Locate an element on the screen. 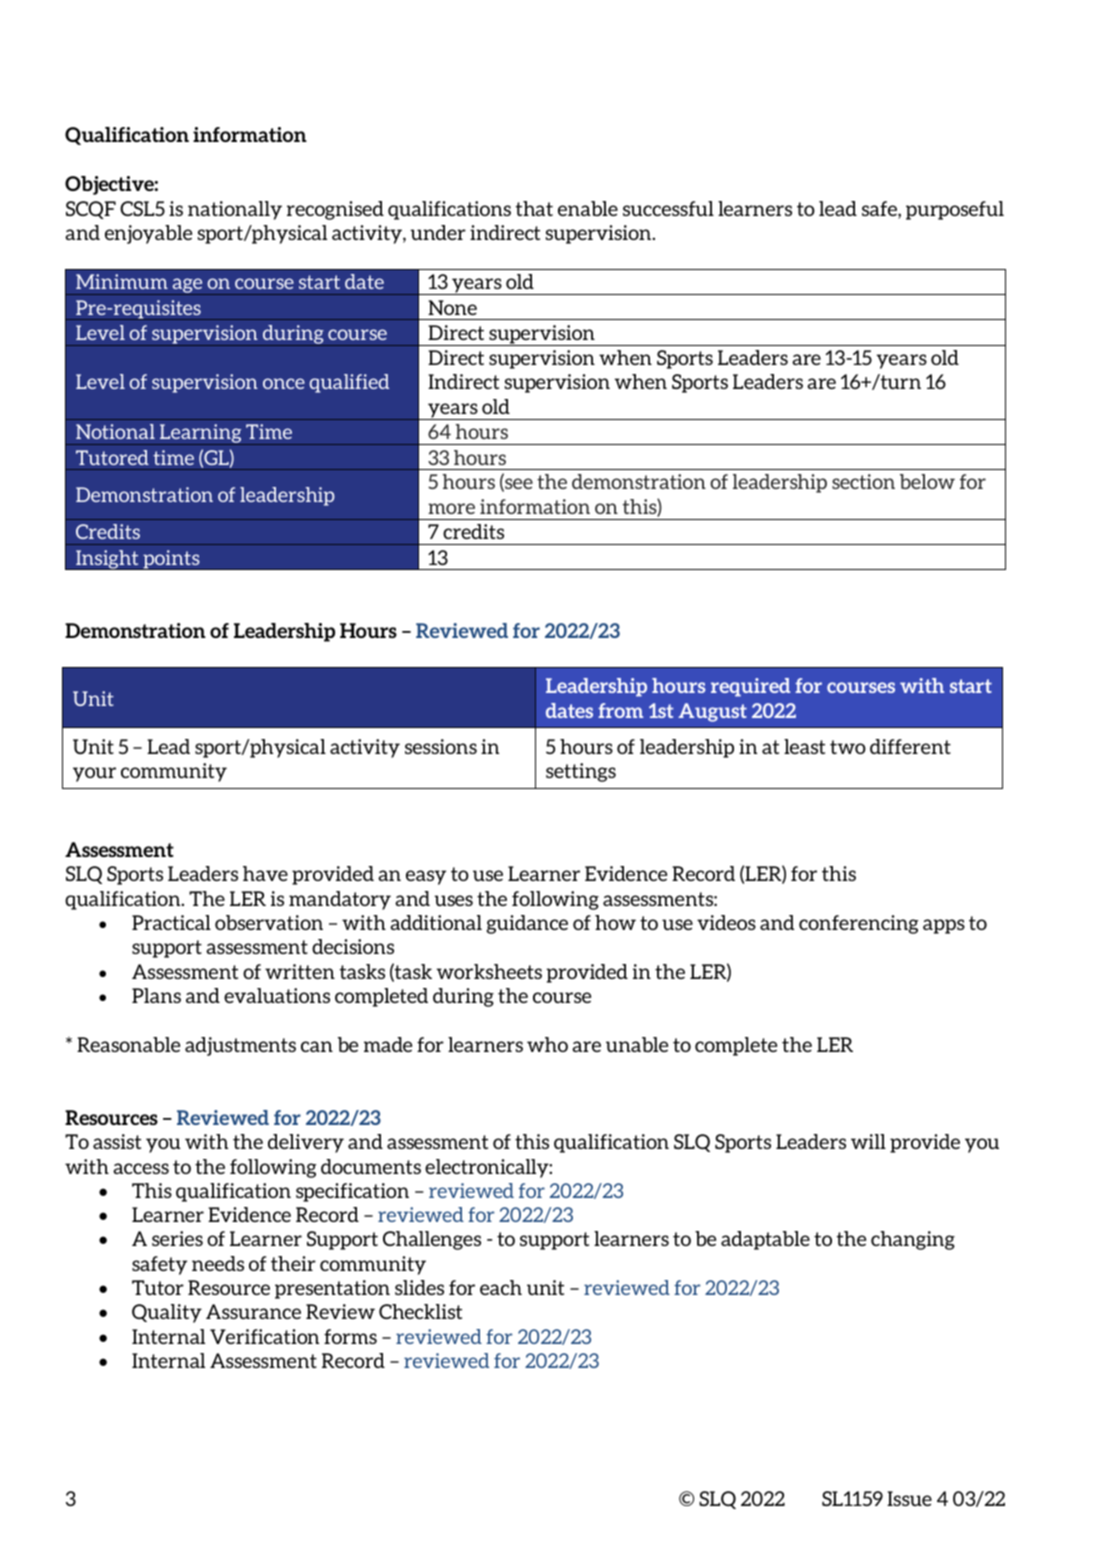 Image resolution: width=1097 pixels, height=1552 pixels. Verification is located at coordinates (264, 1336).
